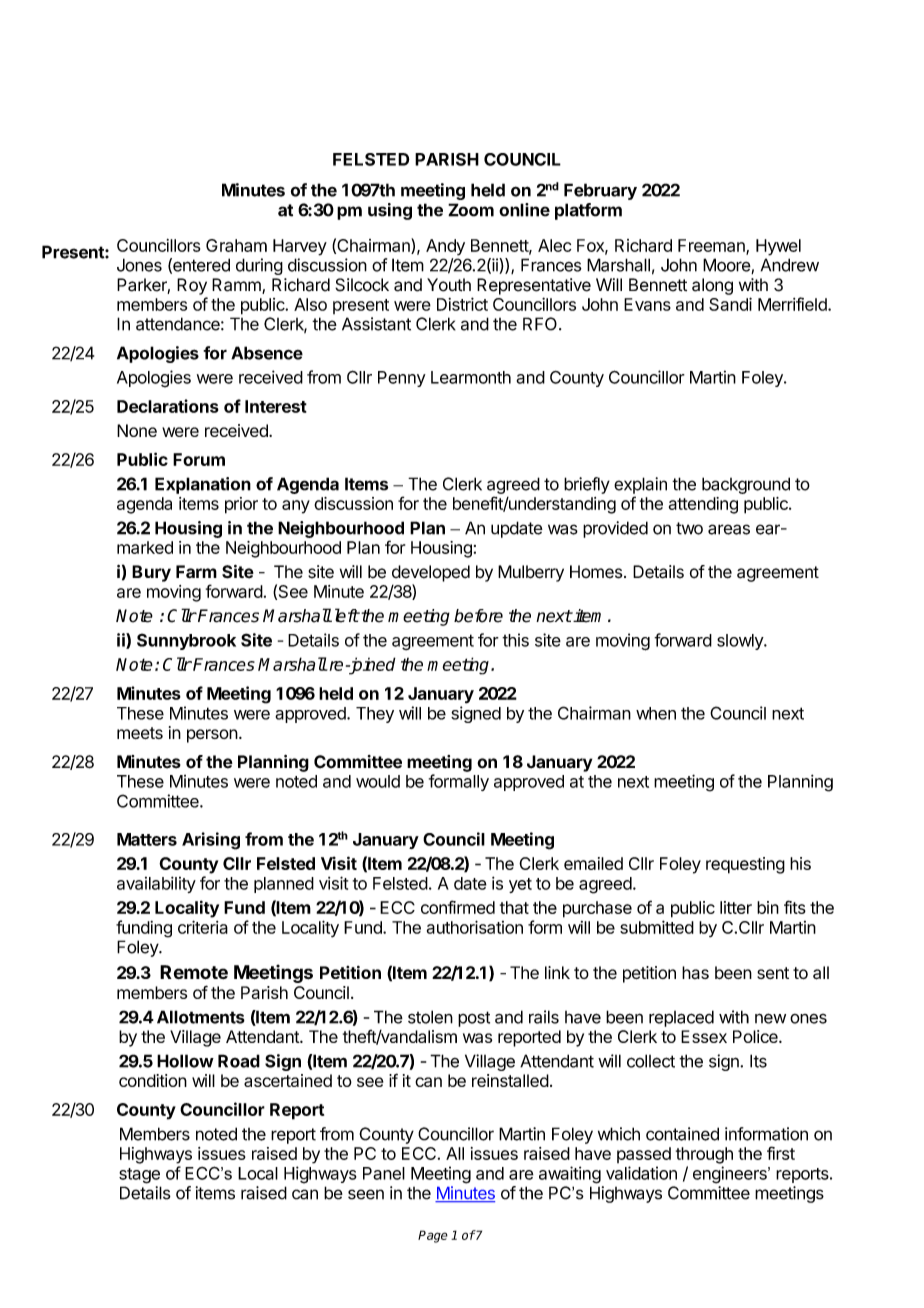 The width and height of the screenshot is (924, 1308). I want to click on Zoom, so click(471, 210).
